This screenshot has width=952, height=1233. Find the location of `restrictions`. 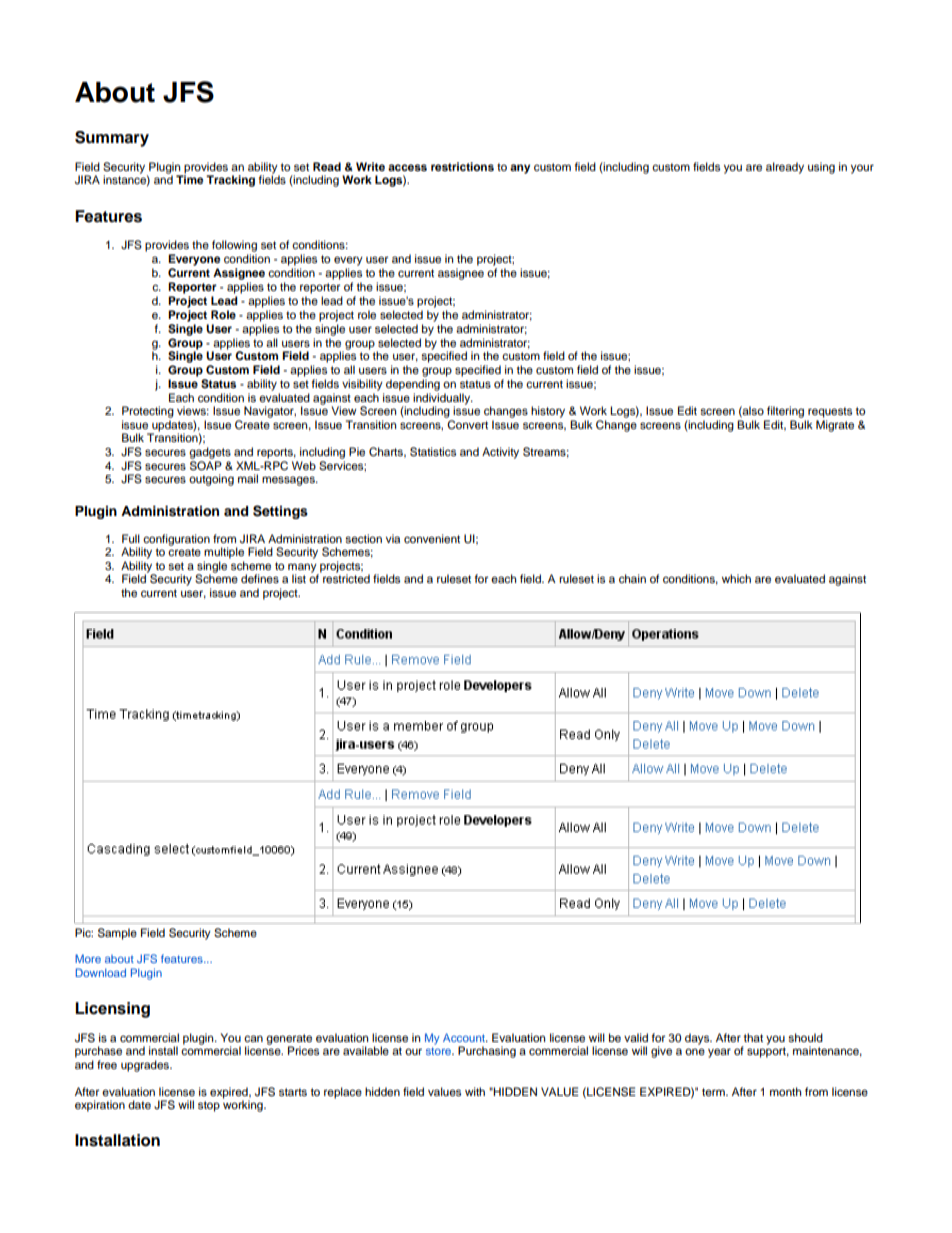

restrictions is located at coordinates (462, 166).
